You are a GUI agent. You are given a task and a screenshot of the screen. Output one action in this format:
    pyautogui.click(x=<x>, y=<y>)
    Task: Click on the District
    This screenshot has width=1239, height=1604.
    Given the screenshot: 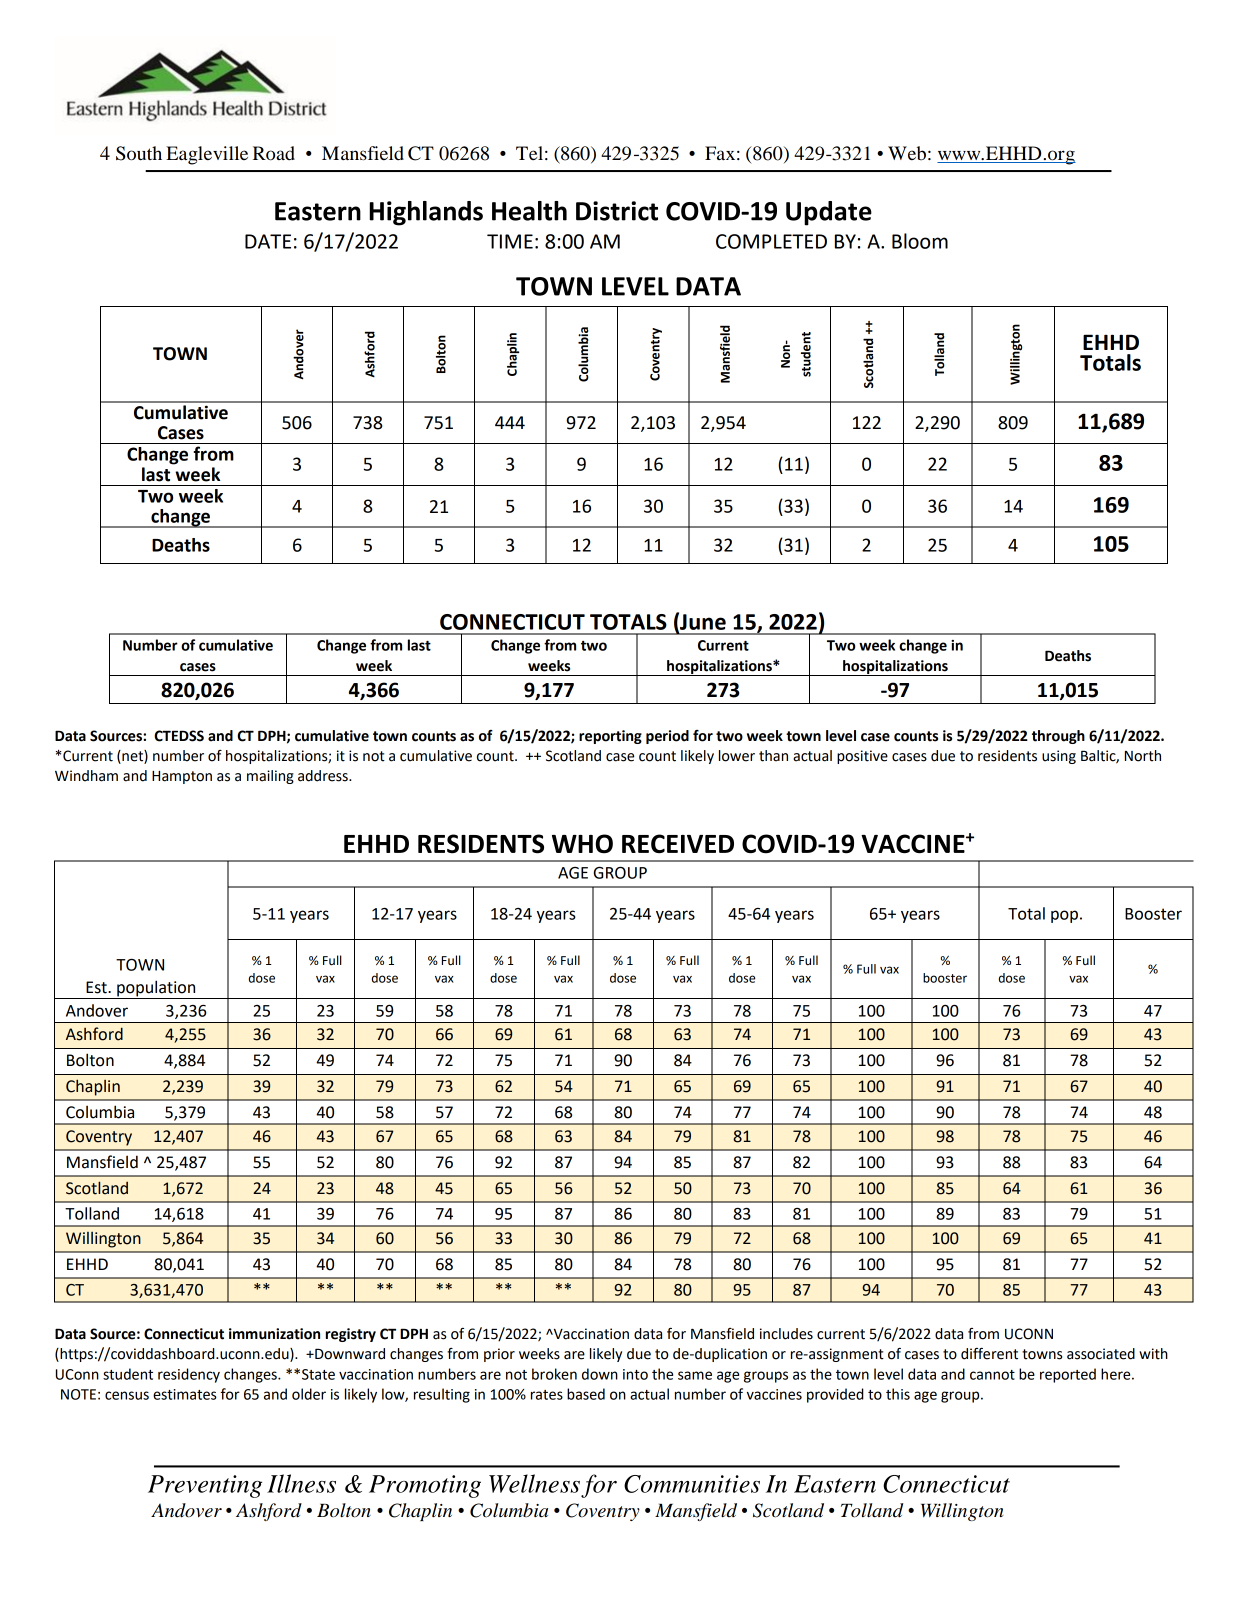 What is the action you would take?
    pyautogui.click(x=617, y=211)
